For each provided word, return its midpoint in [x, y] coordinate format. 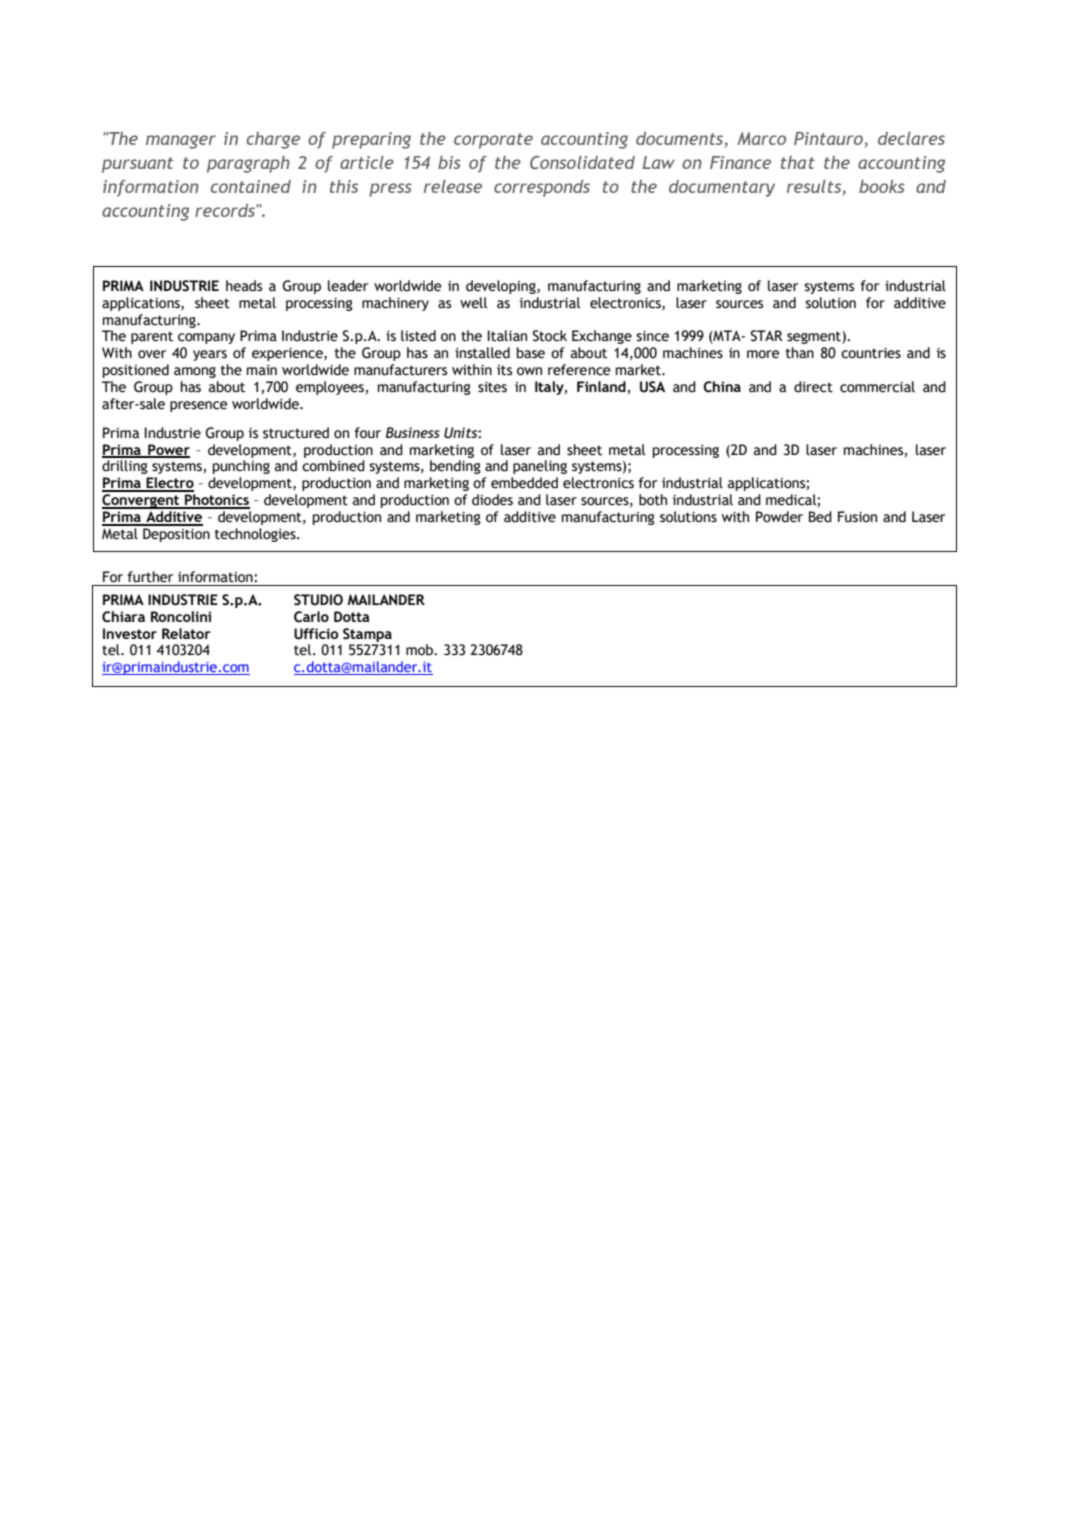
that [798, 162]
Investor [130, 633]
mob [421, 650]
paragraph [248, 164]
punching [241, 467]
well [473, 303]
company [206, 338]
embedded [524, 483]
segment [815, 337]
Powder [779, 517]
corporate [493, 141]
